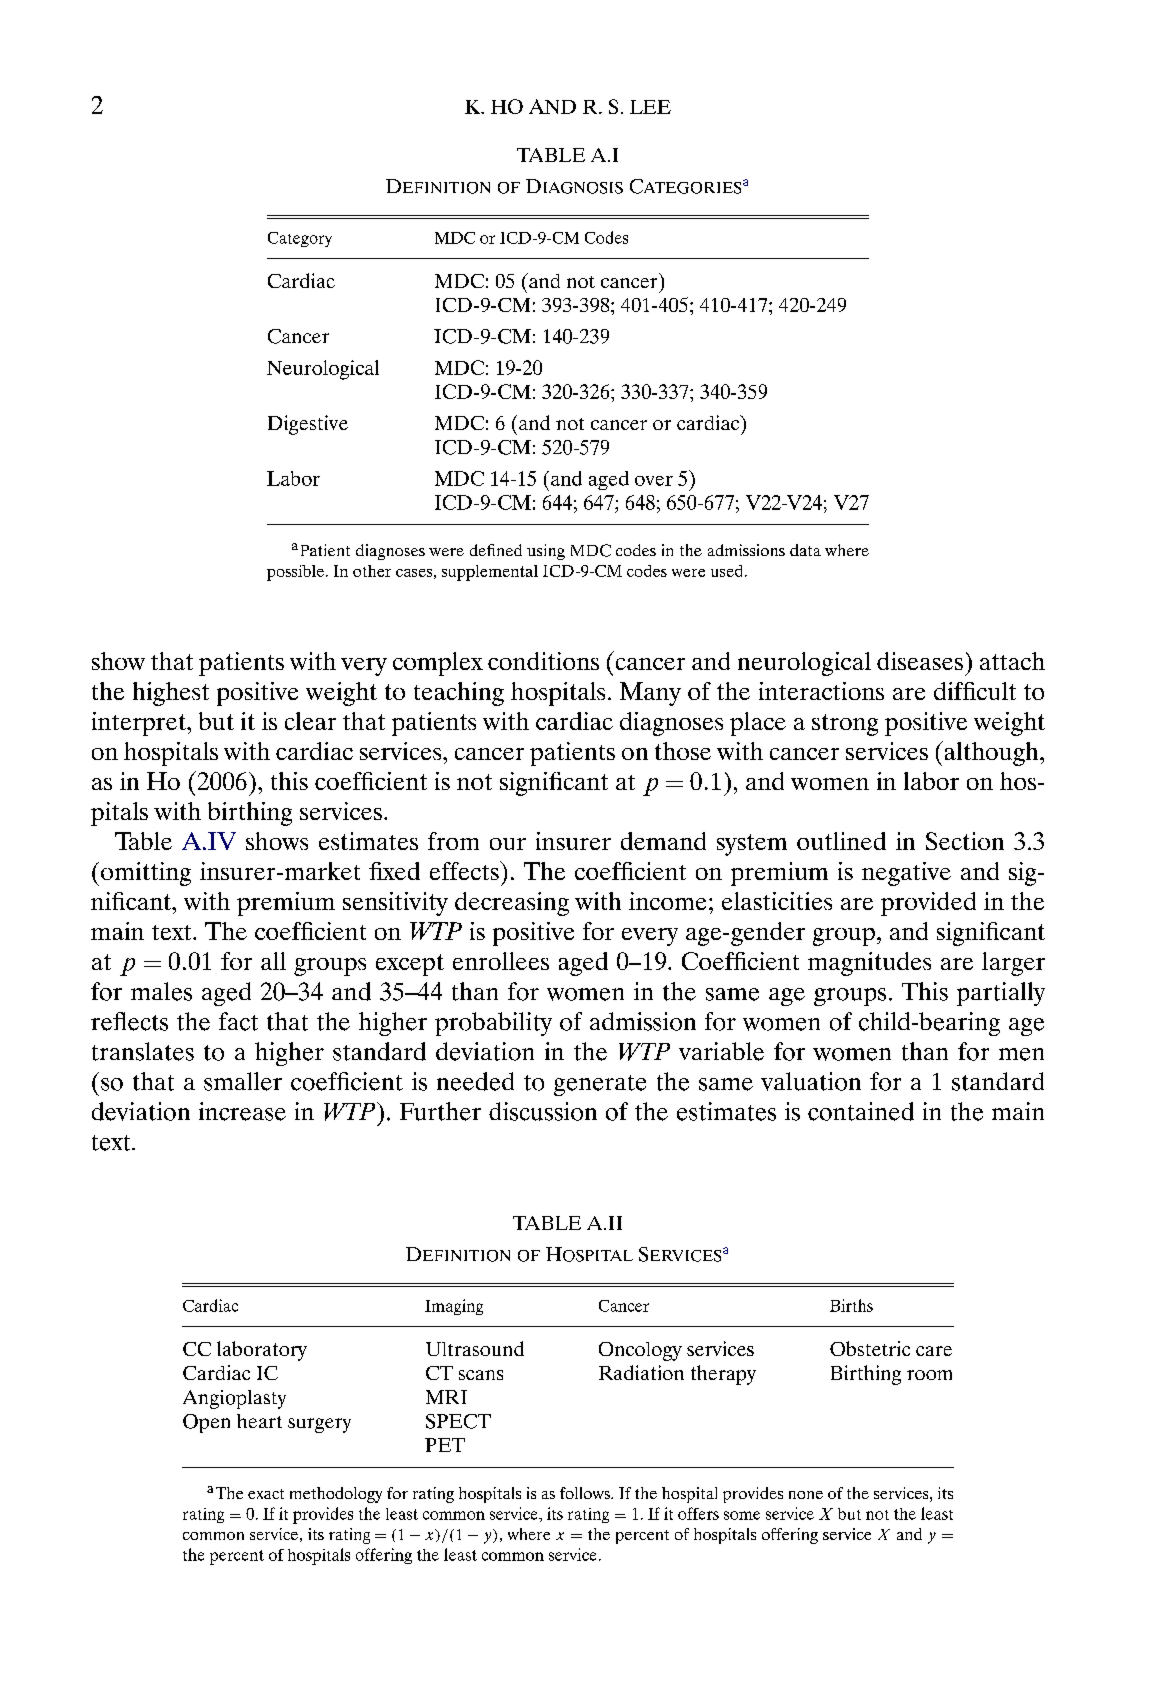  I want to click on Category, so click(300, 239).
